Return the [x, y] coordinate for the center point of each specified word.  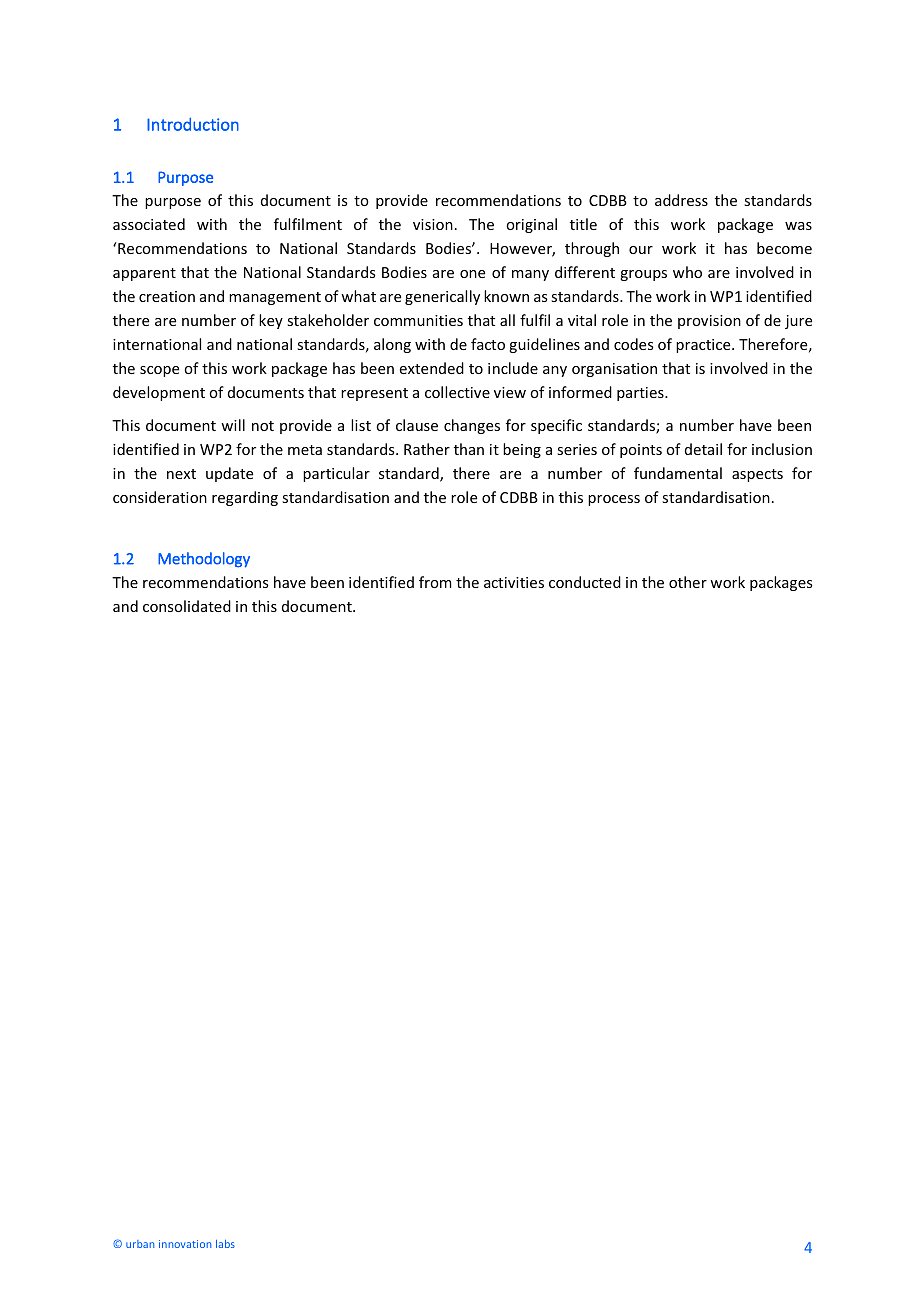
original [531, 225]
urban [140, 1244]
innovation [185, 1244]
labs [225, 1244]
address [681, 200]
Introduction [193, 124]
